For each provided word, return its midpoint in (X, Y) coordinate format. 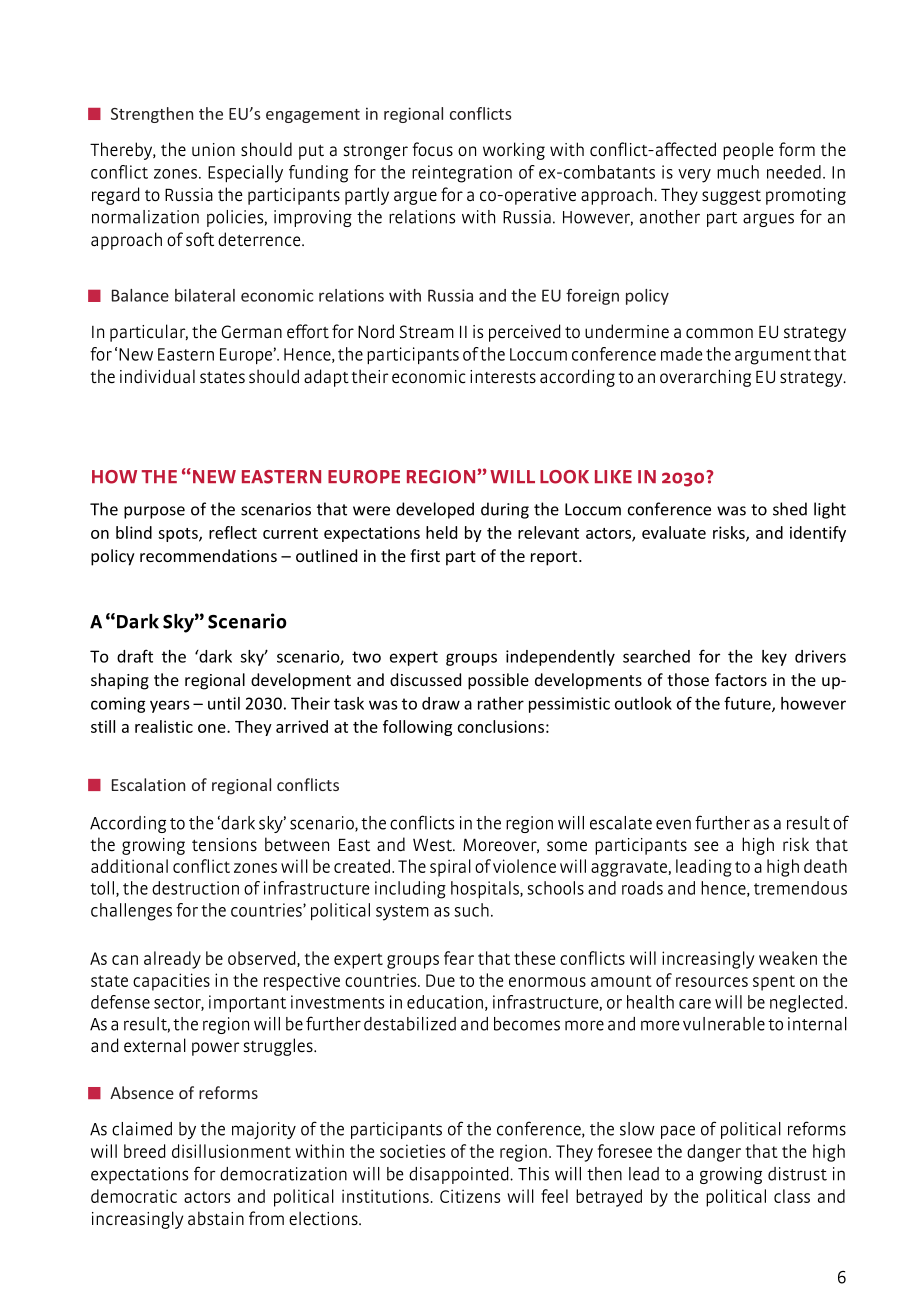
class (792, 1196)
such (471, 910)
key (774, 658)
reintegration (462, 174)
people (748, 151)
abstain (216, 1218)
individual (157, 376)
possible (498, 681)
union (213, 149)
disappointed (460, 1175)
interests (503, 377)
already (172, 960)
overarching (705, 378)
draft (135, 656)
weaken (788, 958)
